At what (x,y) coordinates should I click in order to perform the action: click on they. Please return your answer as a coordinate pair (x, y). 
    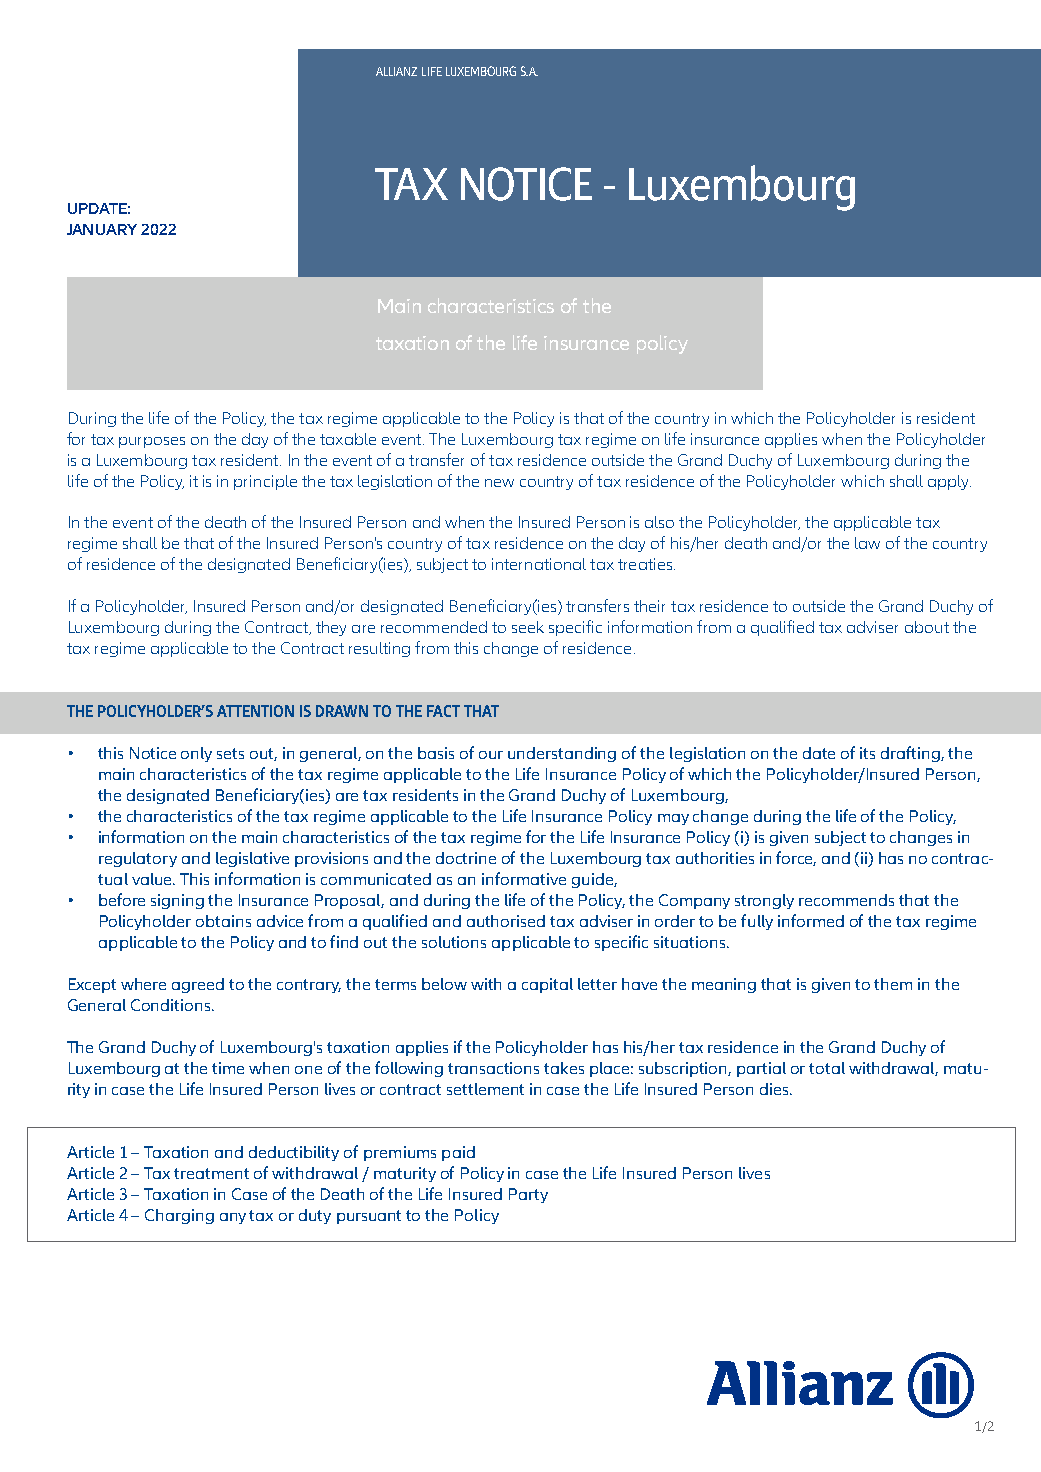
    Looking at the image, I should click on (331, 628).
